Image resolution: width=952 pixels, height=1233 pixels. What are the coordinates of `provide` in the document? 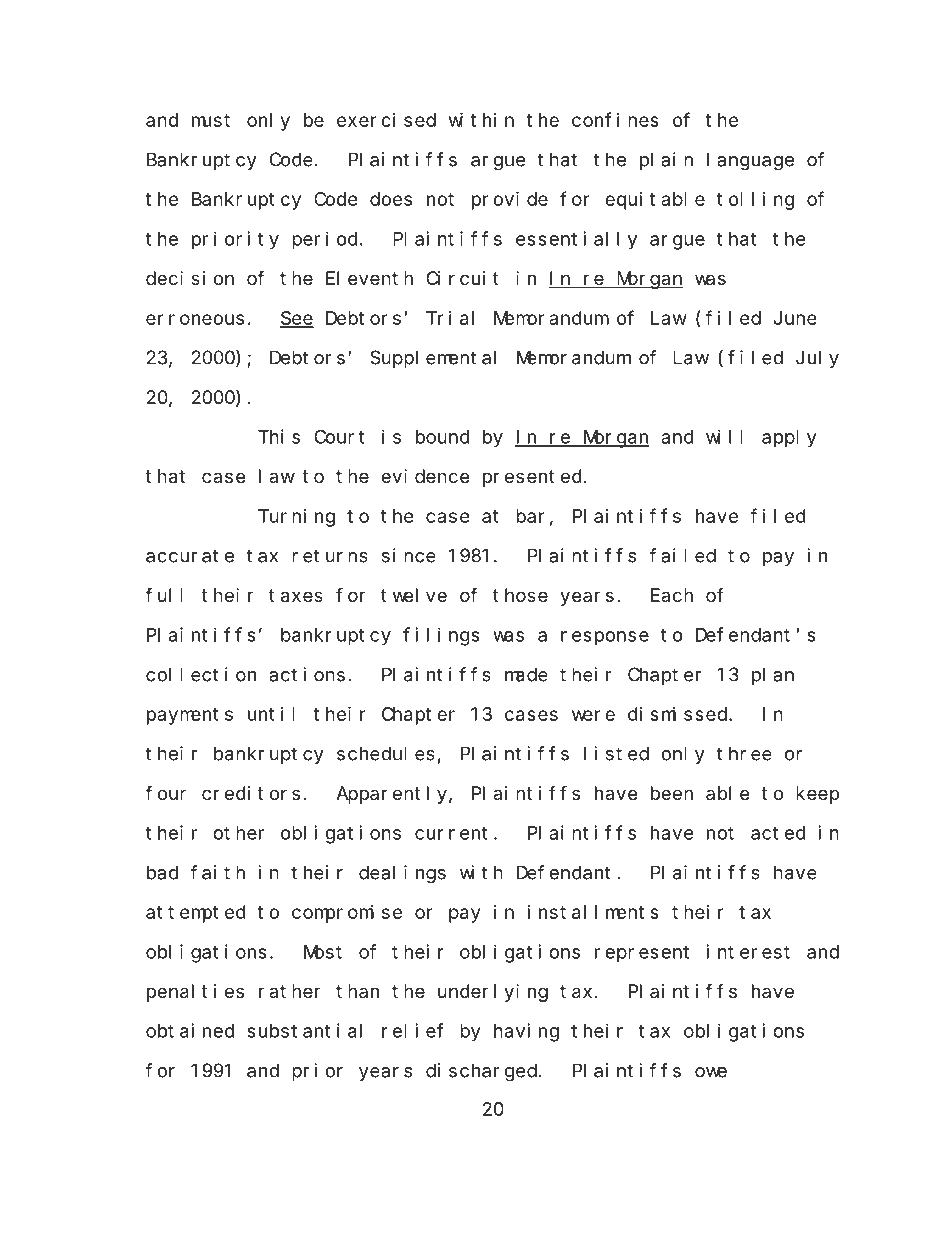 It's located at (510, 200).
